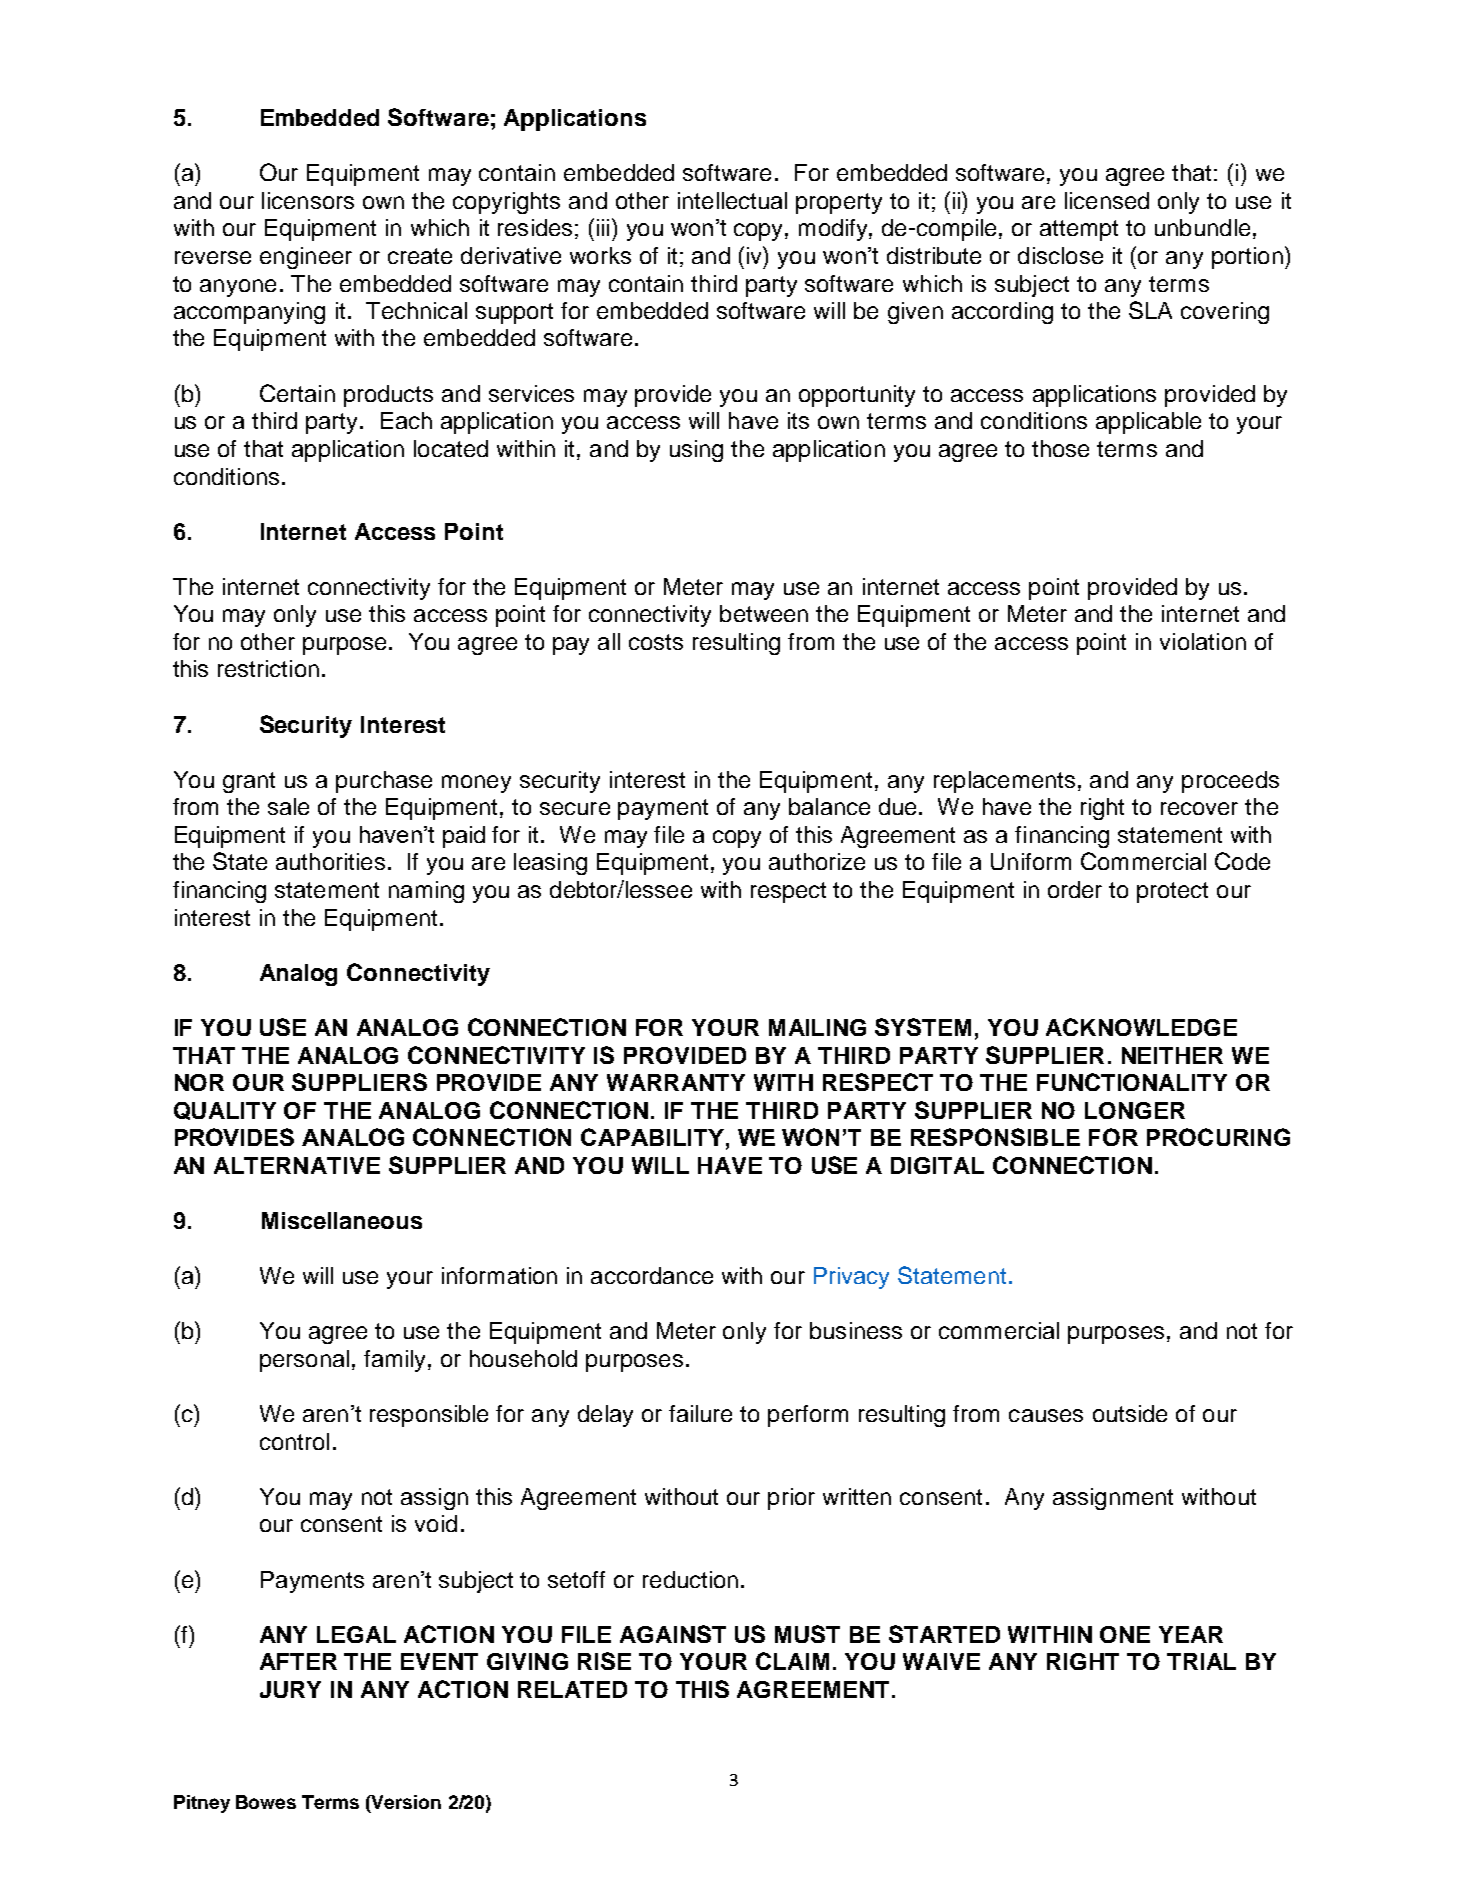 Image resolution: width=1467 pixels, height=1899 pixels. What do you see at coordinates (817, 861) in the page?
I see `authorize` at bounding box center [817, 861].
